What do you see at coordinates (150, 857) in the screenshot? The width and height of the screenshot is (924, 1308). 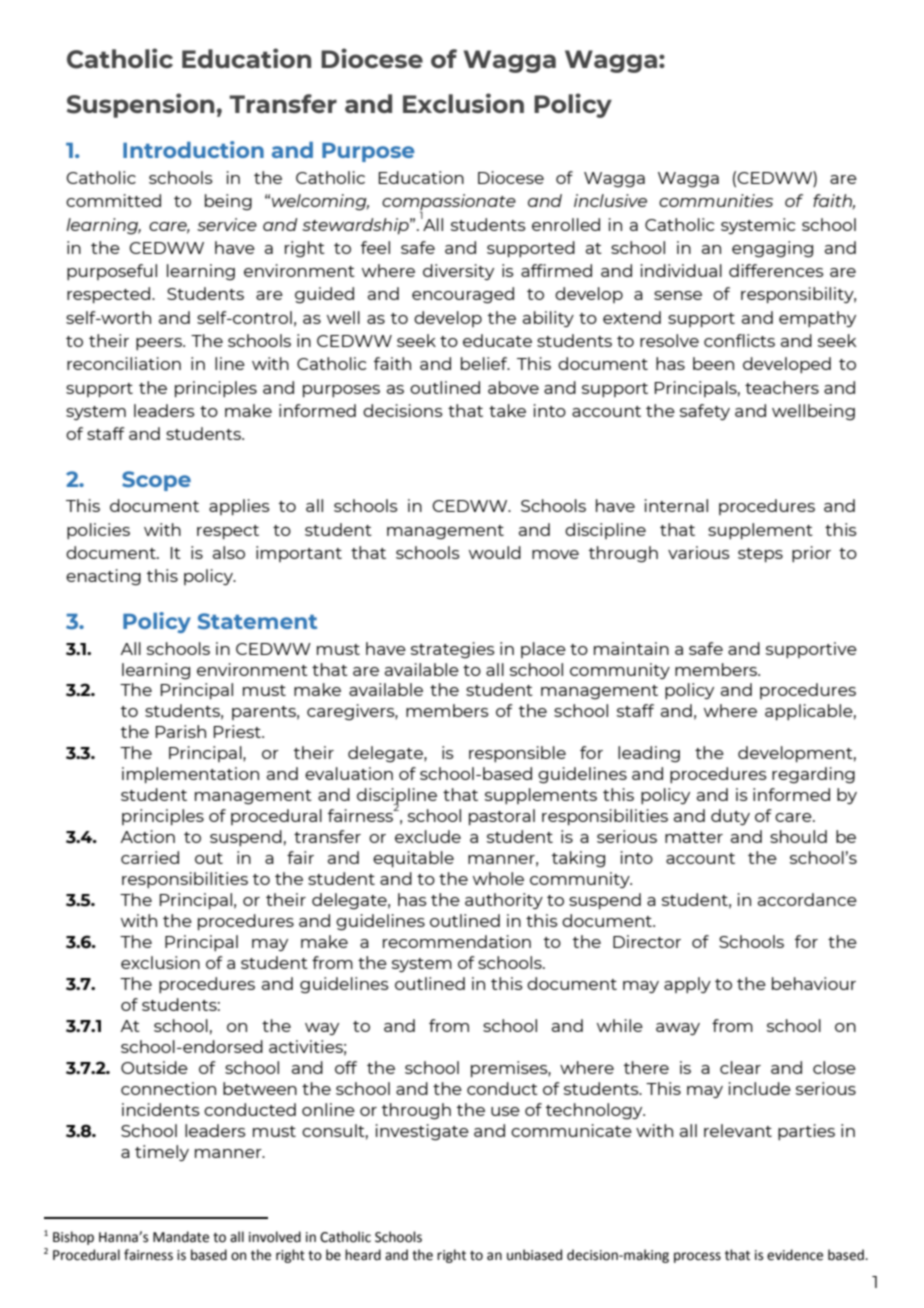 I see `carried` at bounding box center [150, 857].
